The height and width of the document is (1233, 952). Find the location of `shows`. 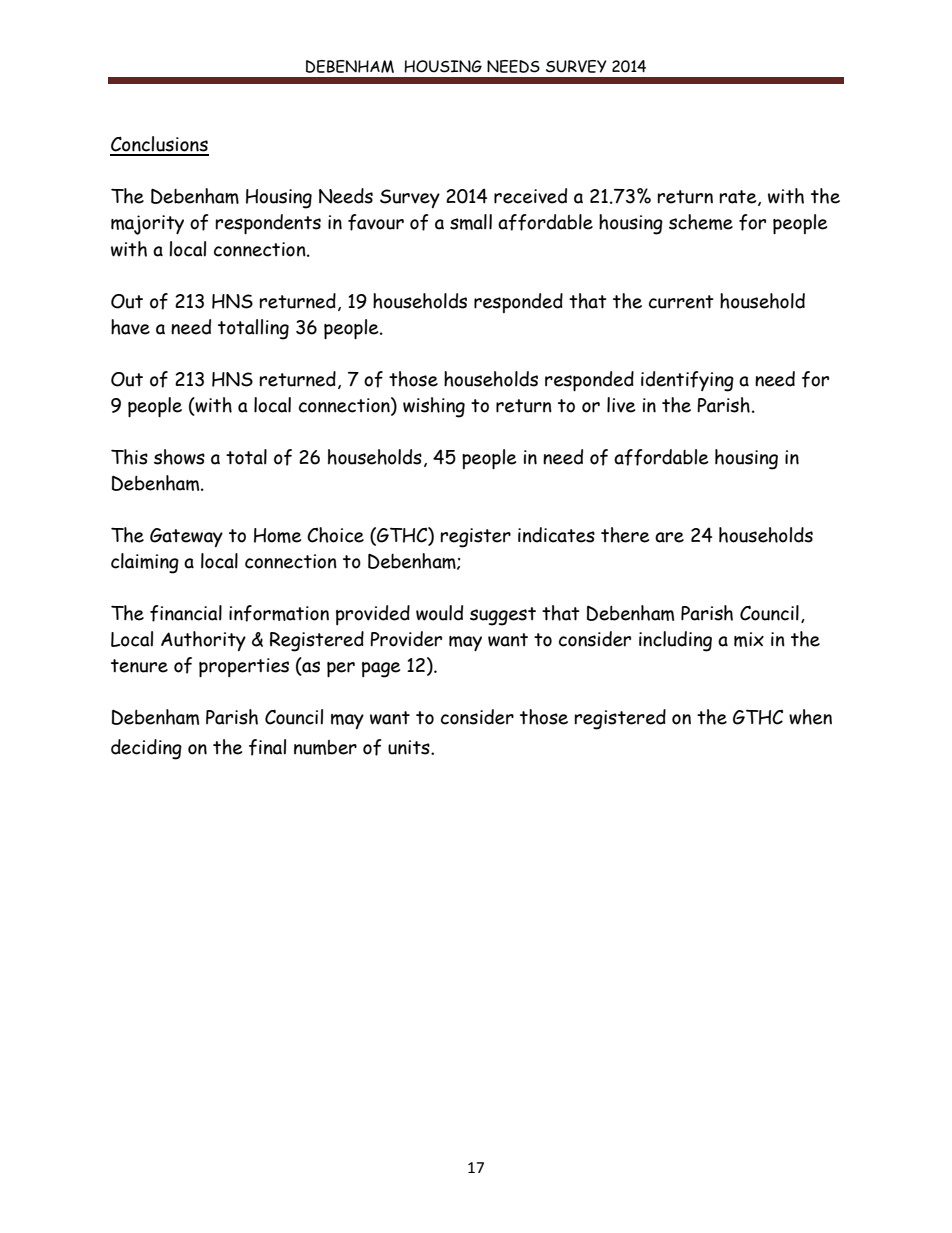

shows is located at coordinates (179, 457).
